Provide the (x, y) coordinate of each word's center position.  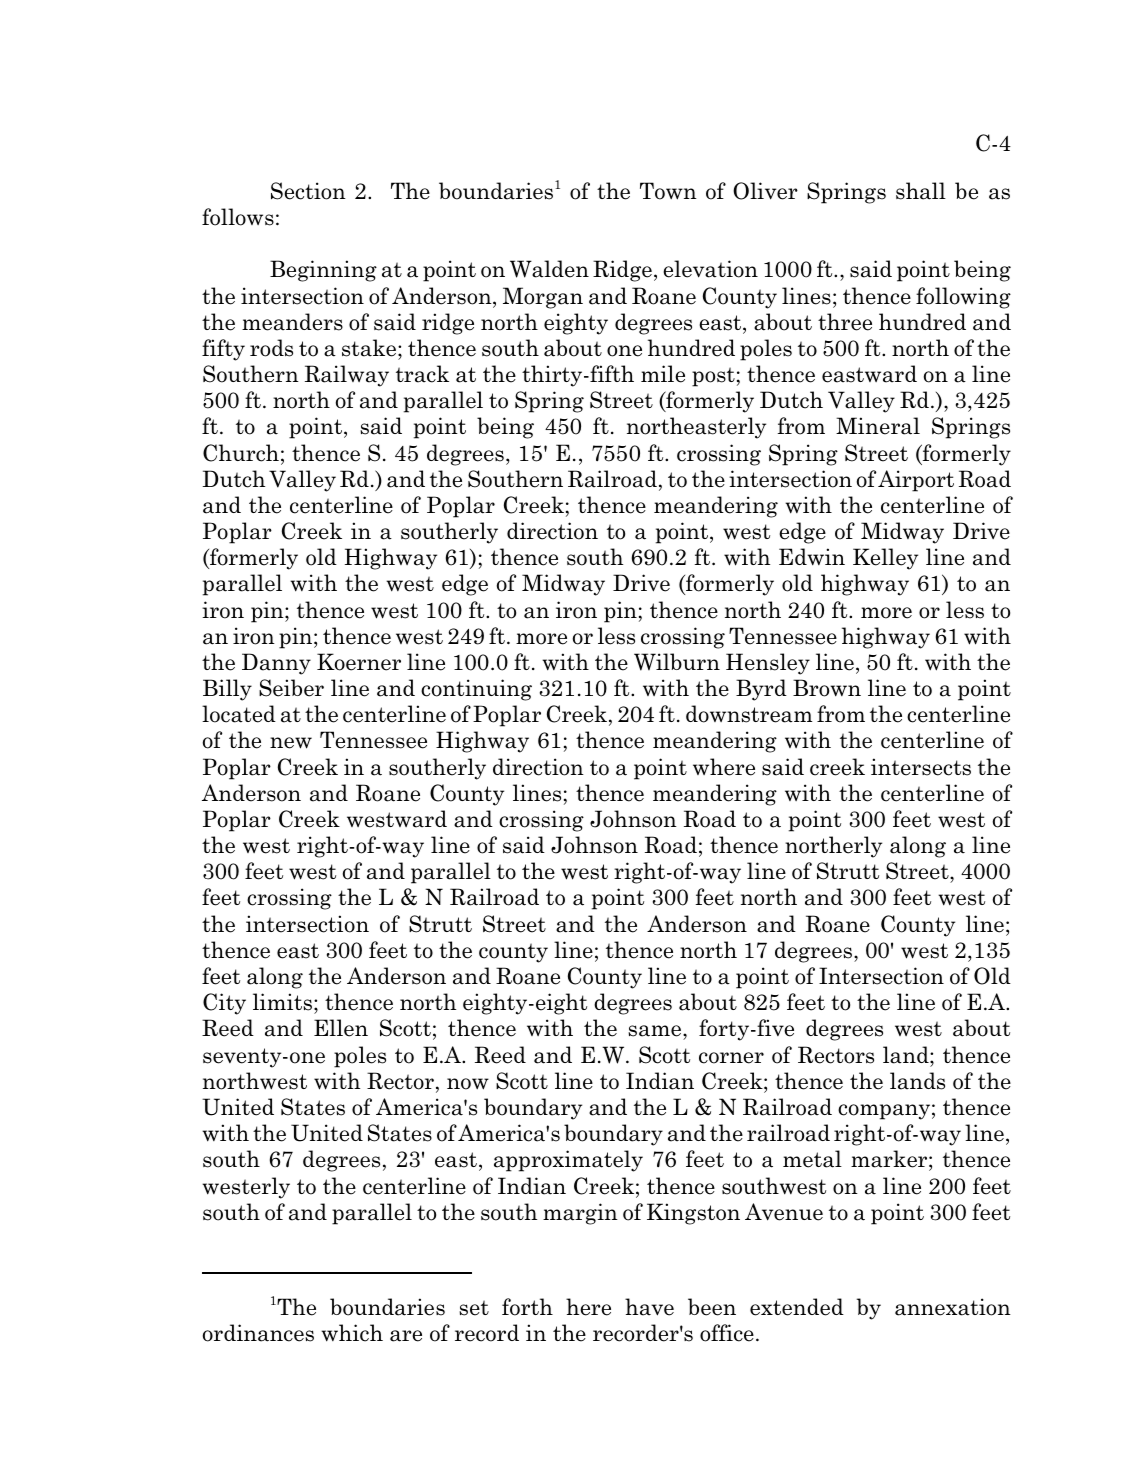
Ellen (341, 1028)
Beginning (323, 271)
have (649, 1307)
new (291, 743)
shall (921, 191)
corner (731, 1058)
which (352, 1333)
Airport (916, 481)
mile (663, 374)
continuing (476, 690)
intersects (921, 767)
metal (812, 1159)
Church (241, 453)
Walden (549, 269)
